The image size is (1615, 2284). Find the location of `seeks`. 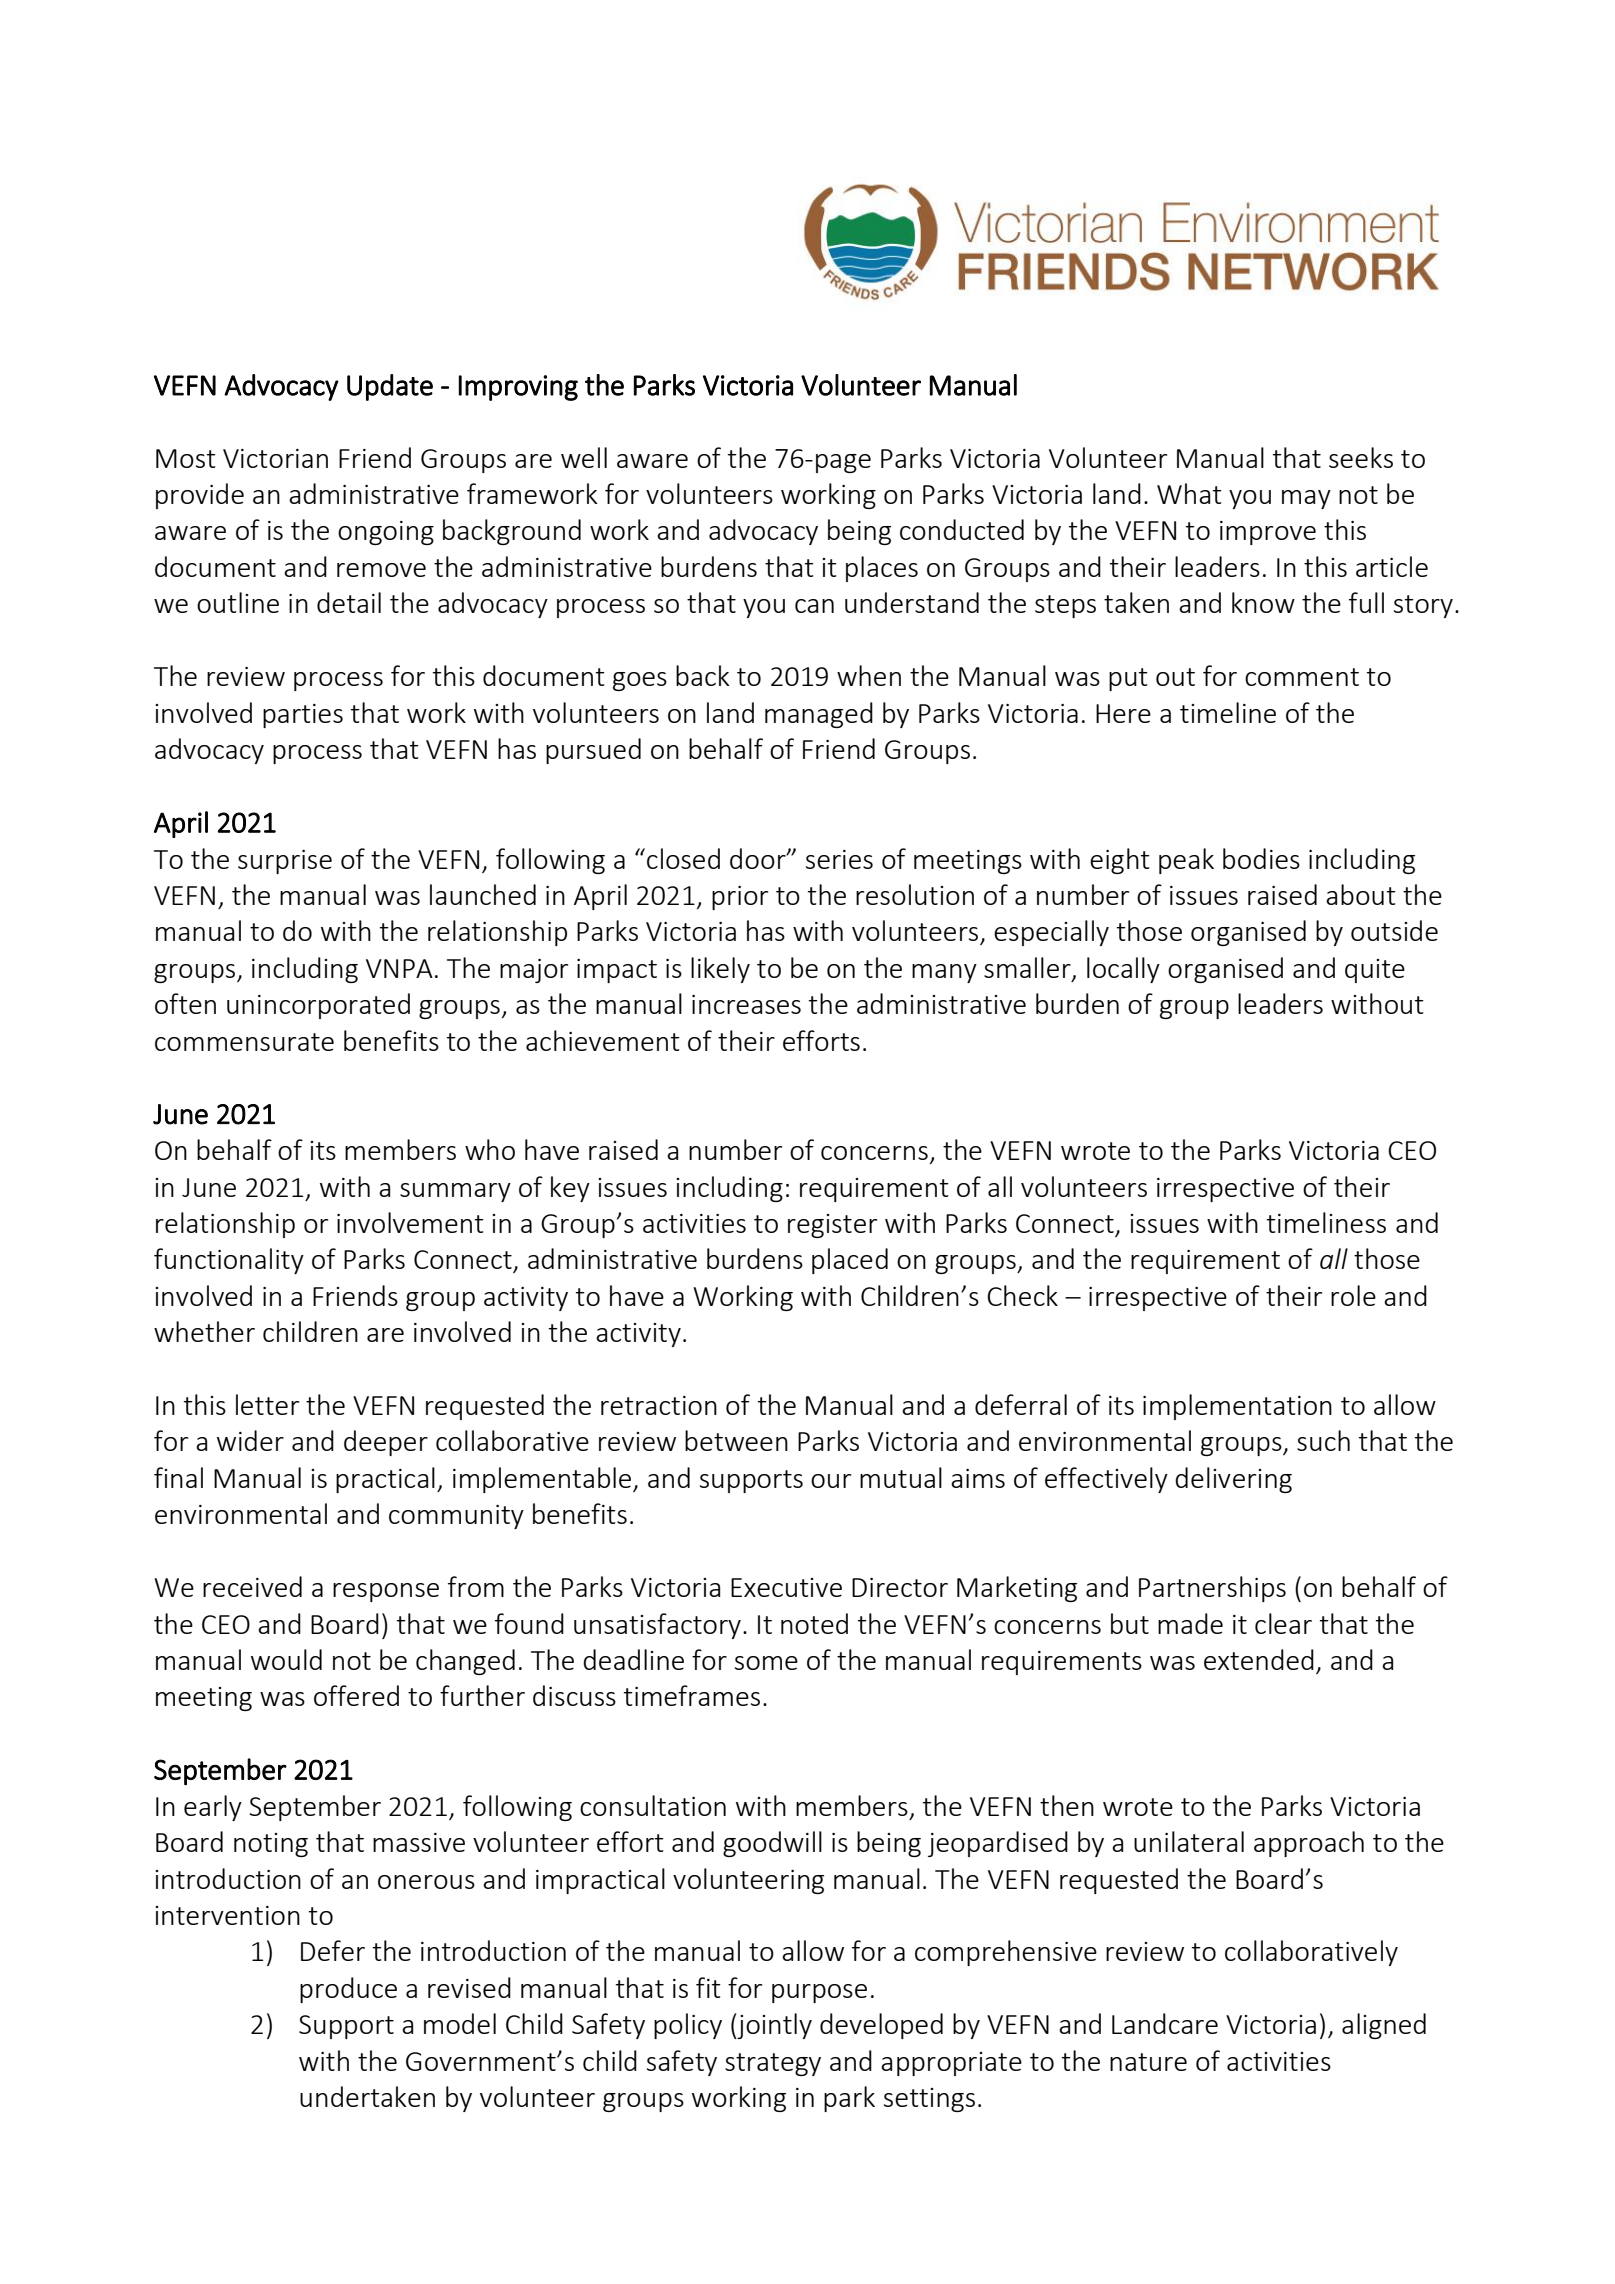

seeks is located at coordinates (1361, 457).
